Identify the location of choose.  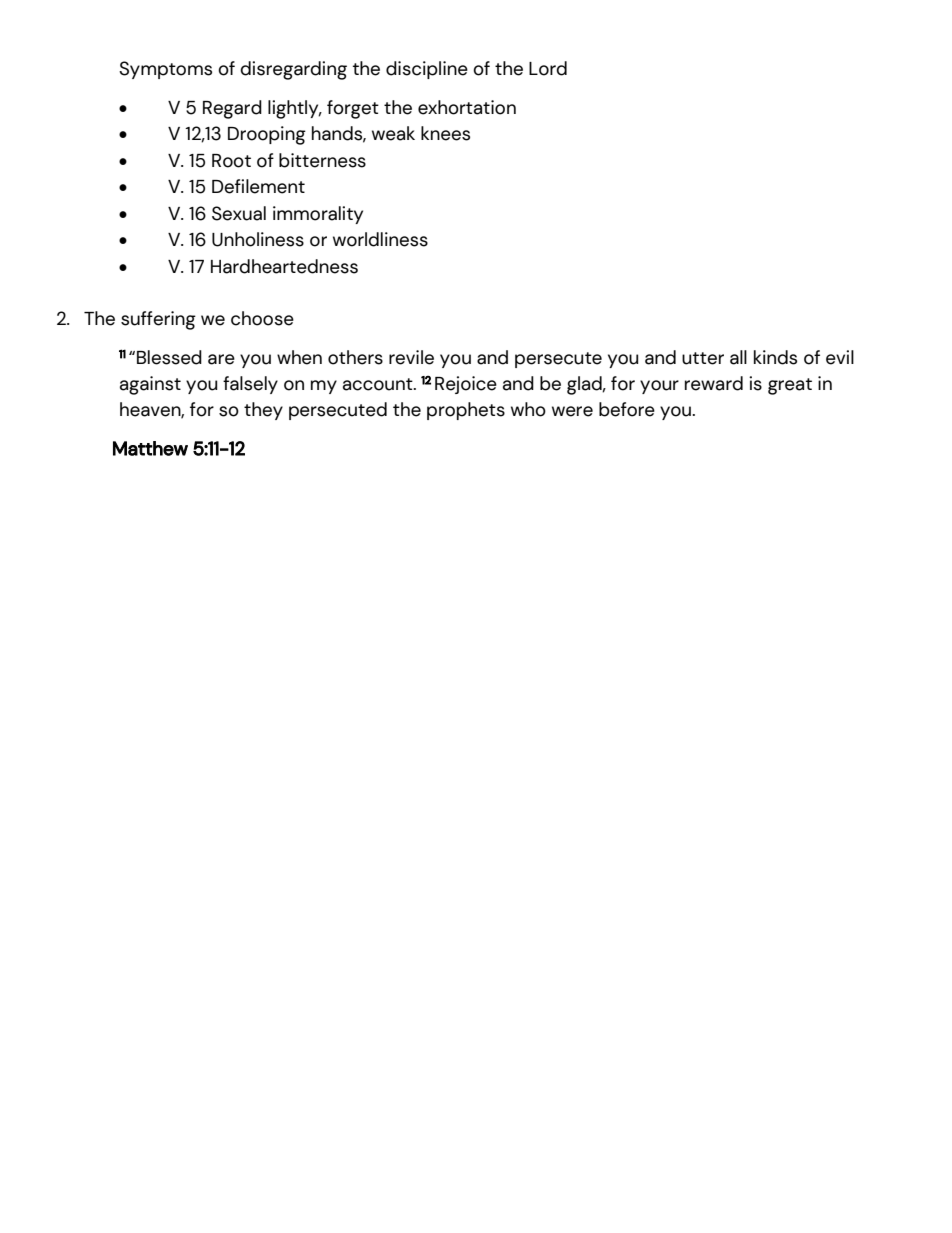
(262, 318).
